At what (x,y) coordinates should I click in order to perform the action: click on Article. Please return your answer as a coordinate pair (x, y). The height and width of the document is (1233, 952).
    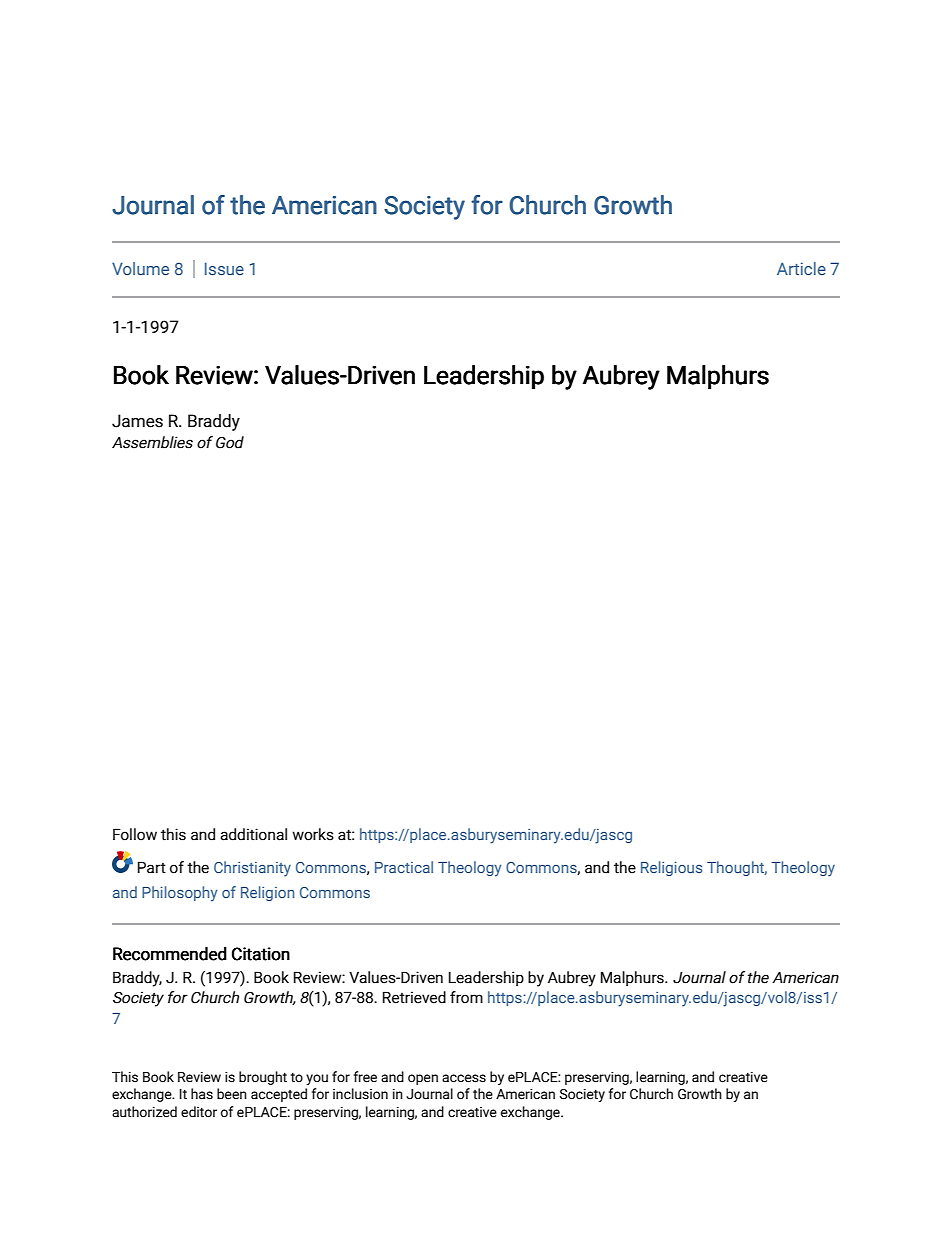
    Looking at the image, I should click on (801, 268).
